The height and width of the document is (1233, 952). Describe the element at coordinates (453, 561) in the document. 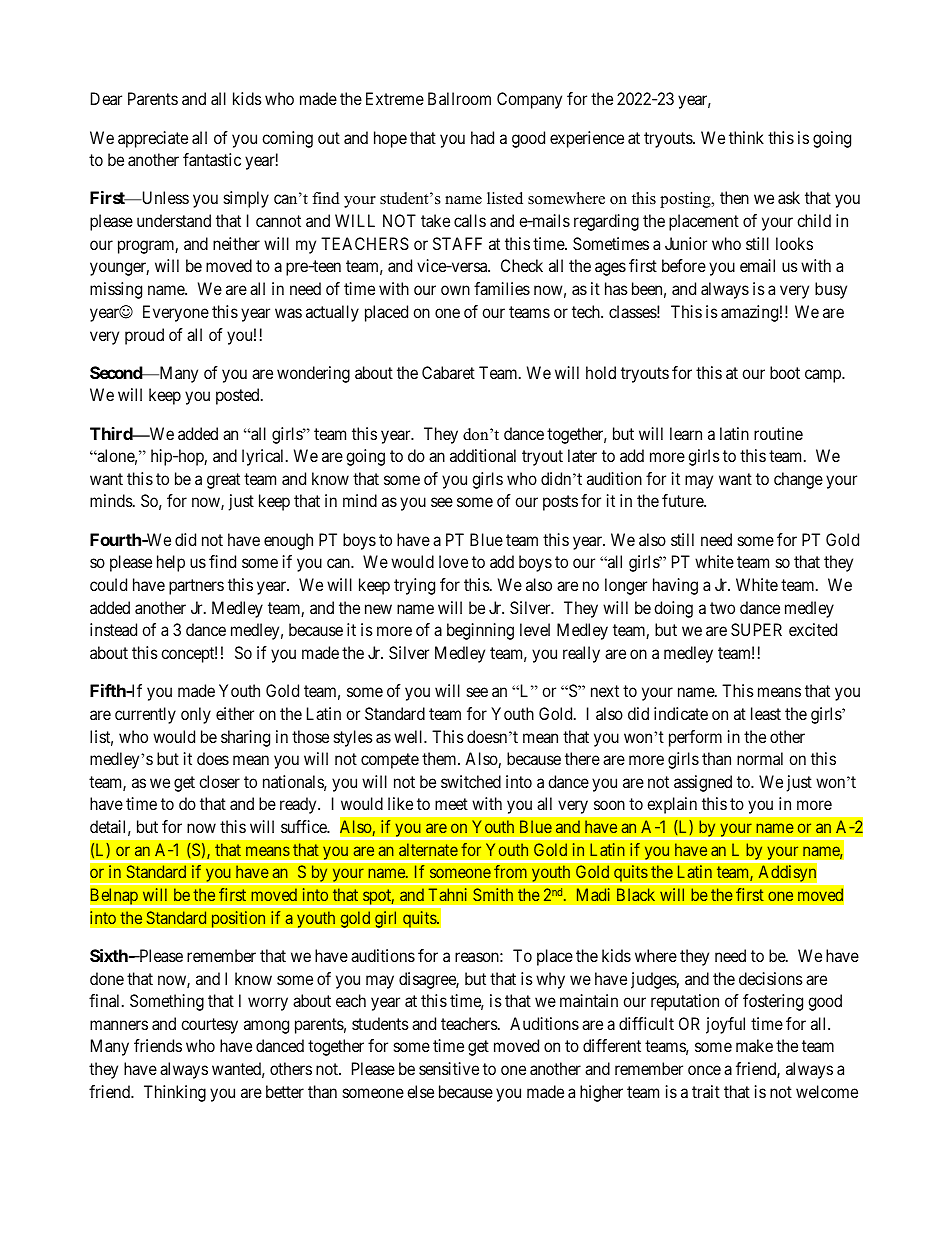

I see `love` at that location.
